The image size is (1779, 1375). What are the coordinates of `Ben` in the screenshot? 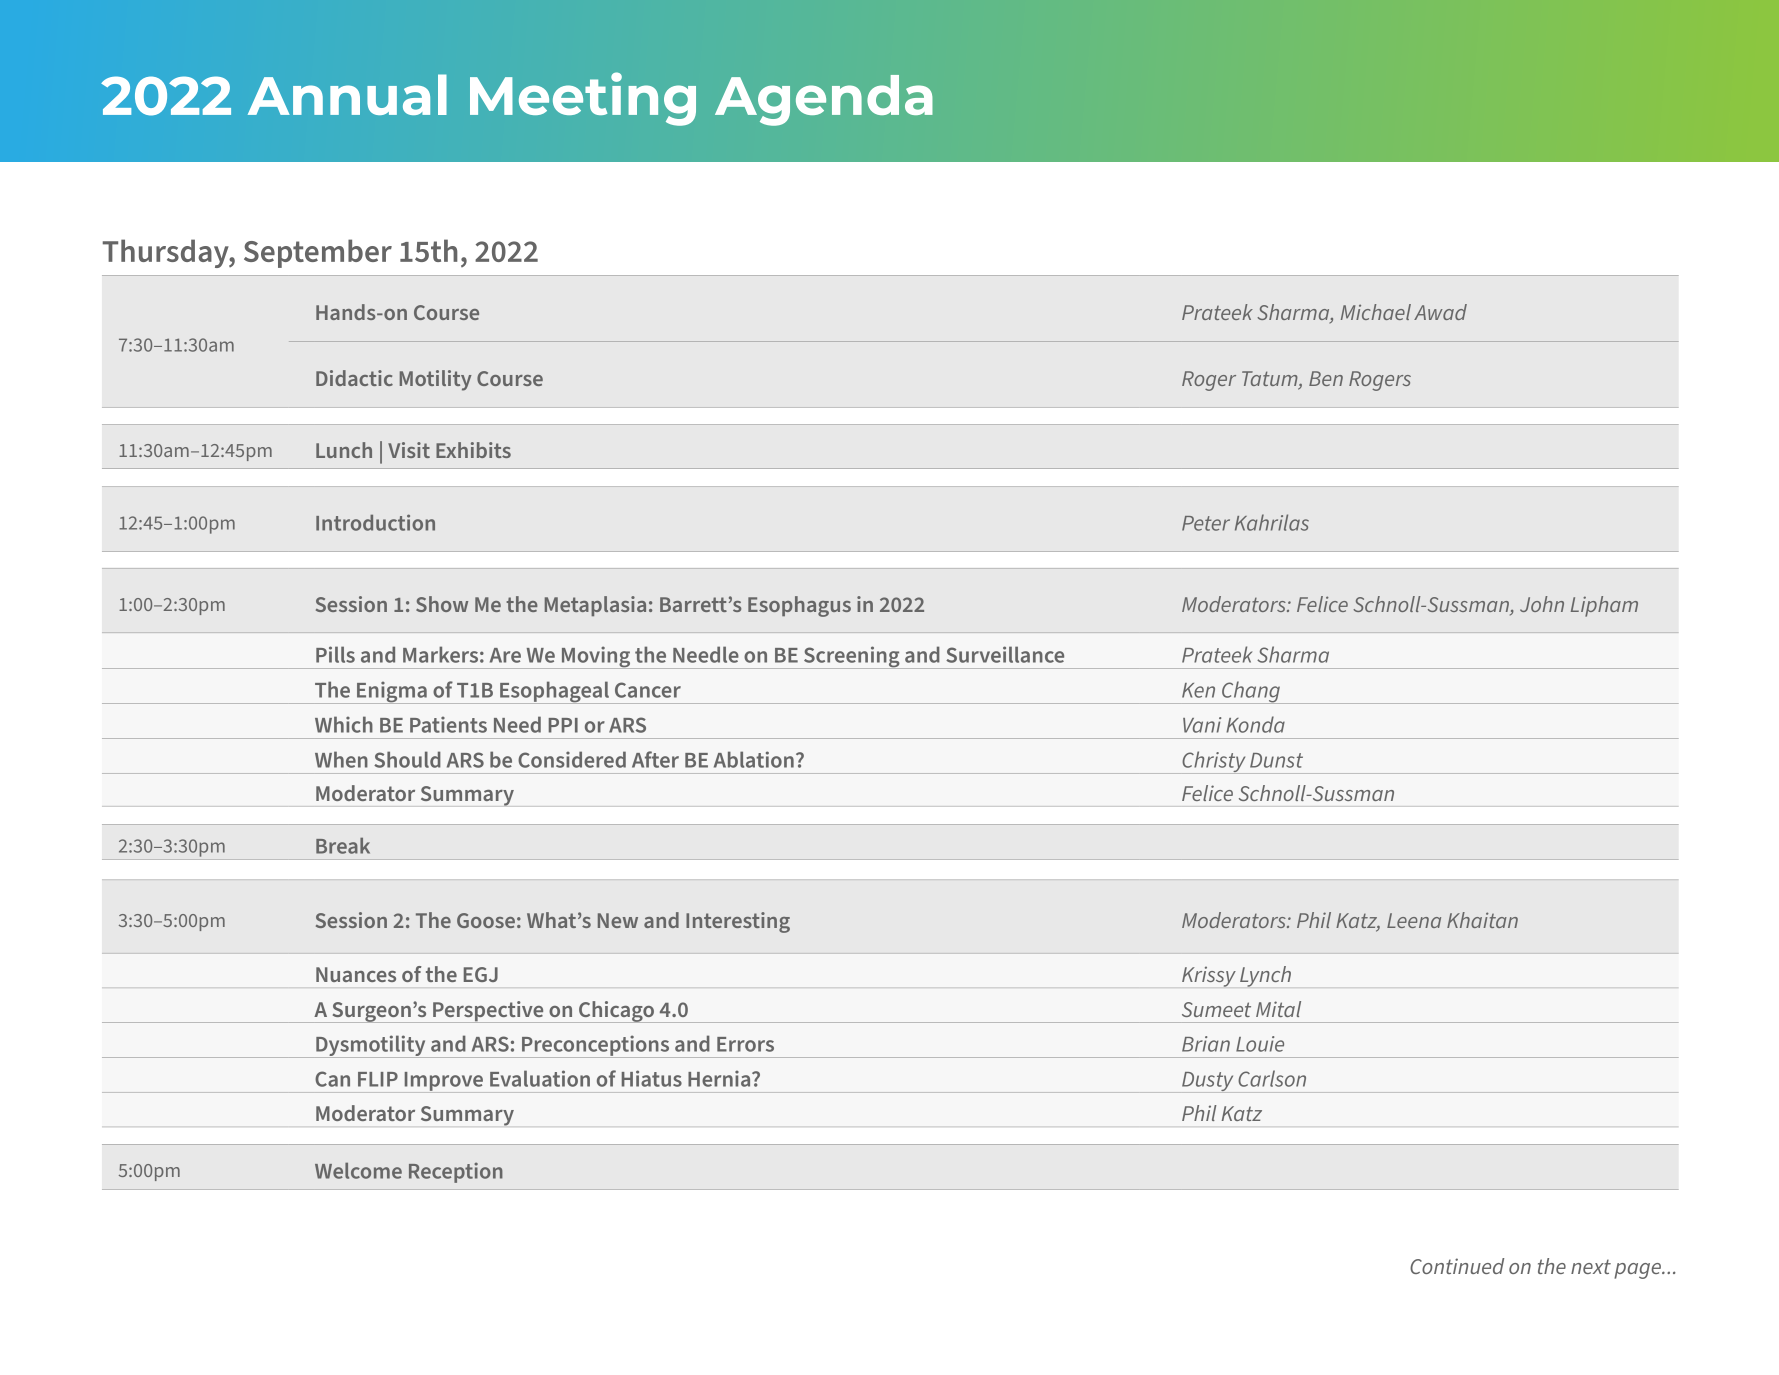 It's located at (1326, 378).
